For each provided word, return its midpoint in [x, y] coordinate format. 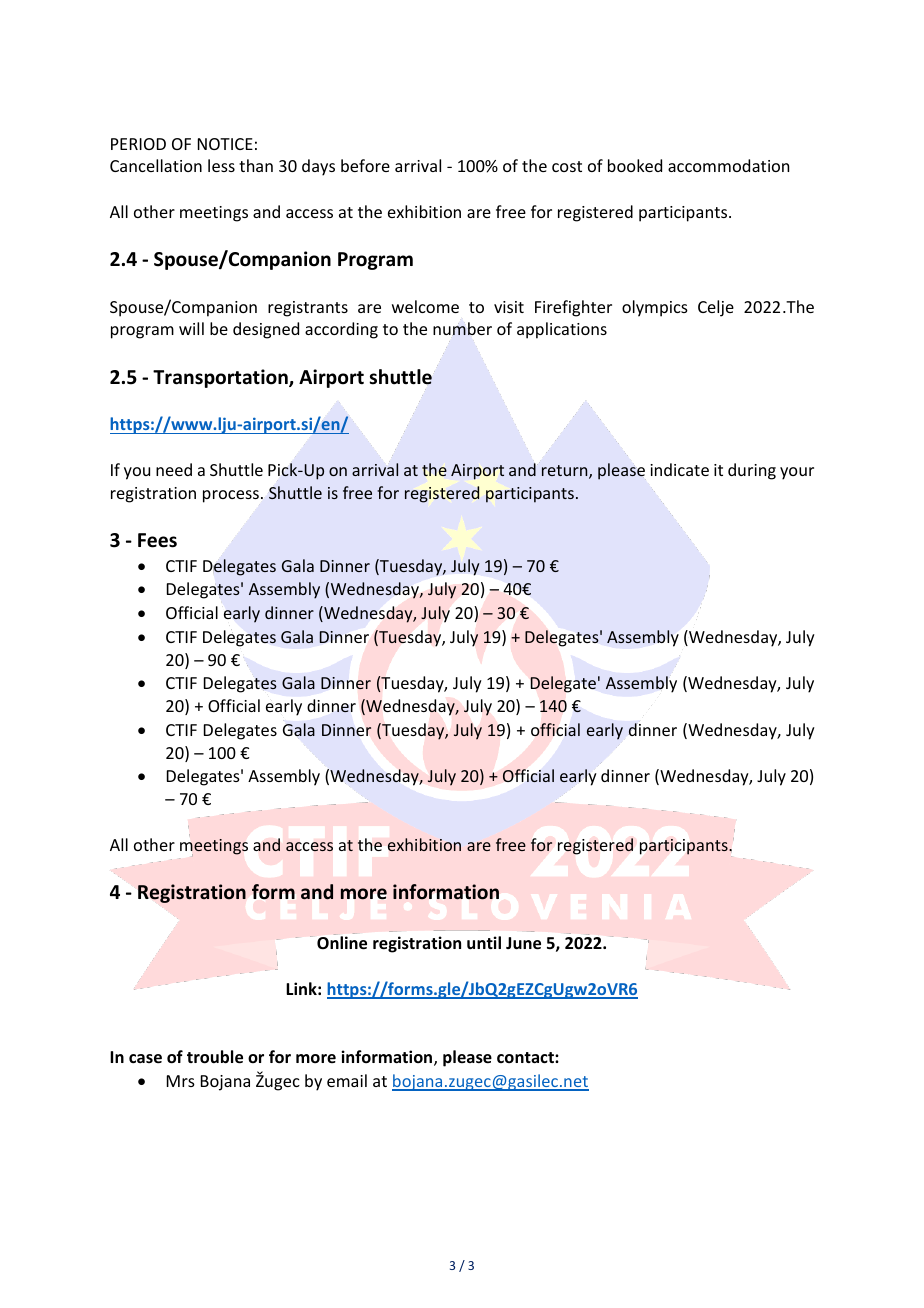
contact [526, 1057]
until [484, 942]
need [174, 469]
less [221, 165]
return [566, 472]
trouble [215, 1057]
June [523, 943]
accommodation [728, 165]
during [752, 471]
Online [342, 943]
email [347, 1080]
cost [567, 166]
